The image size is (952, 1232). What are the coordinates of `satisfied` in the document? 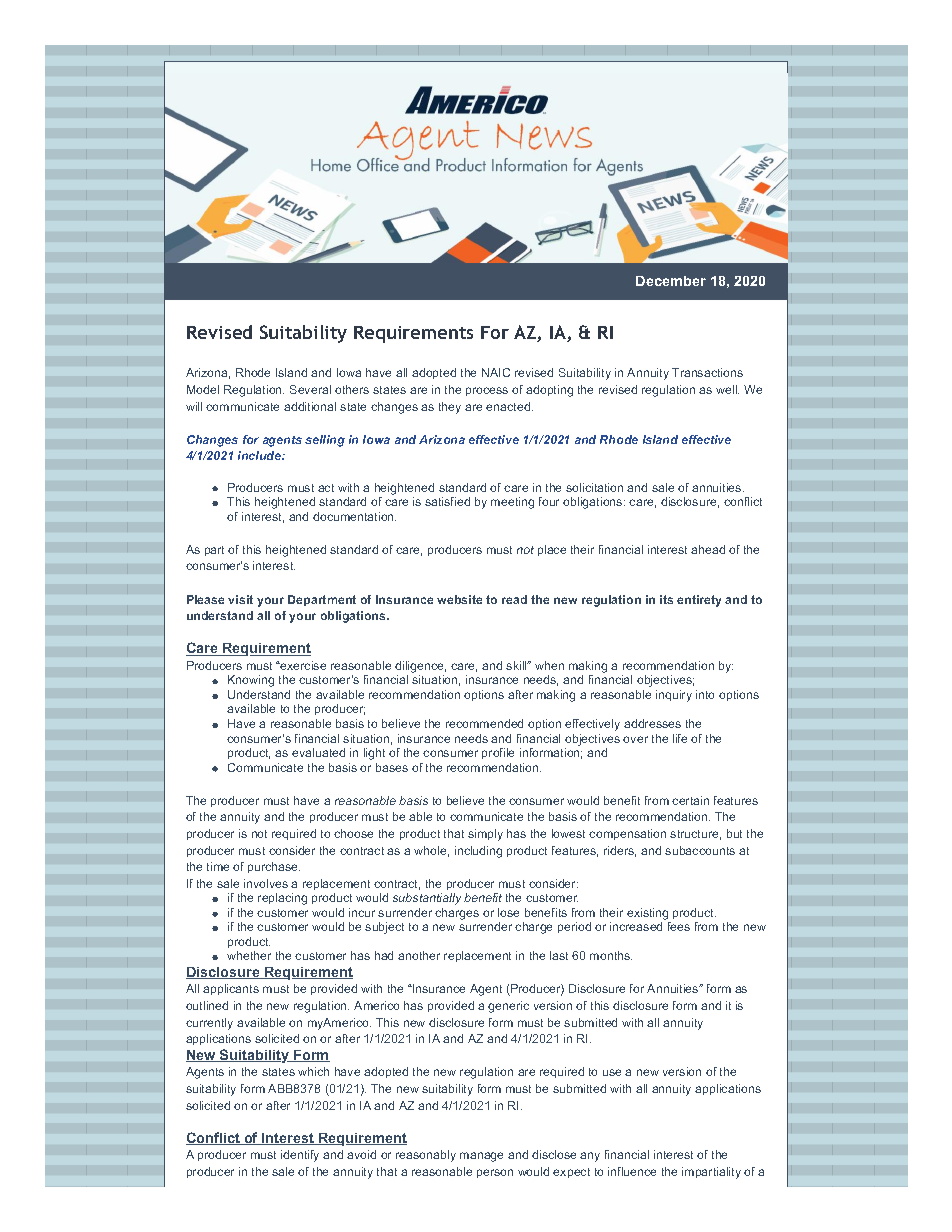 It's located at (447, 501).
